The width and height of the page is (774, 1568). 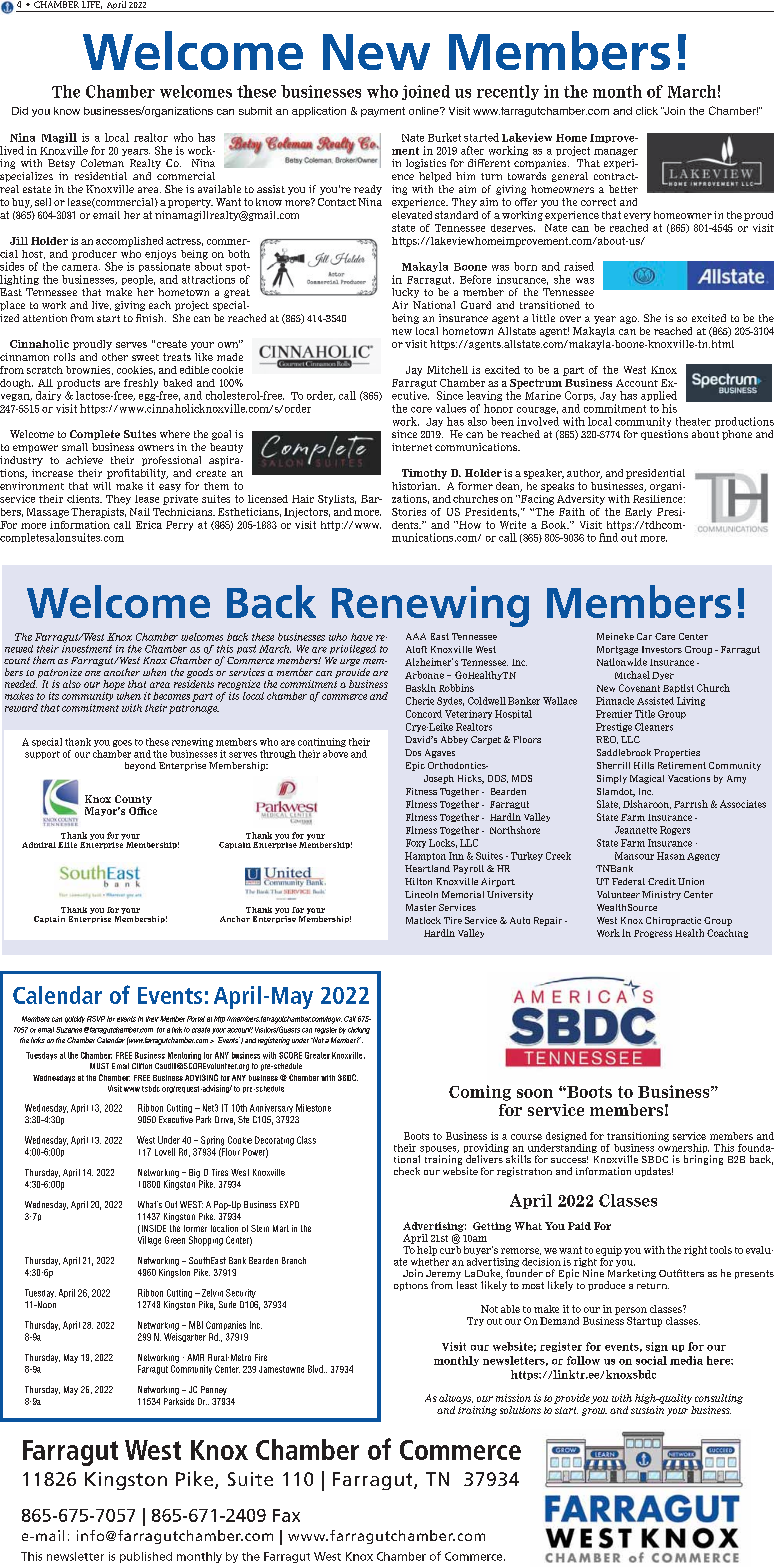 What do you see at coordinates (426, 164) in the page?
I see `logistics` at bounding box center [426, 164].
